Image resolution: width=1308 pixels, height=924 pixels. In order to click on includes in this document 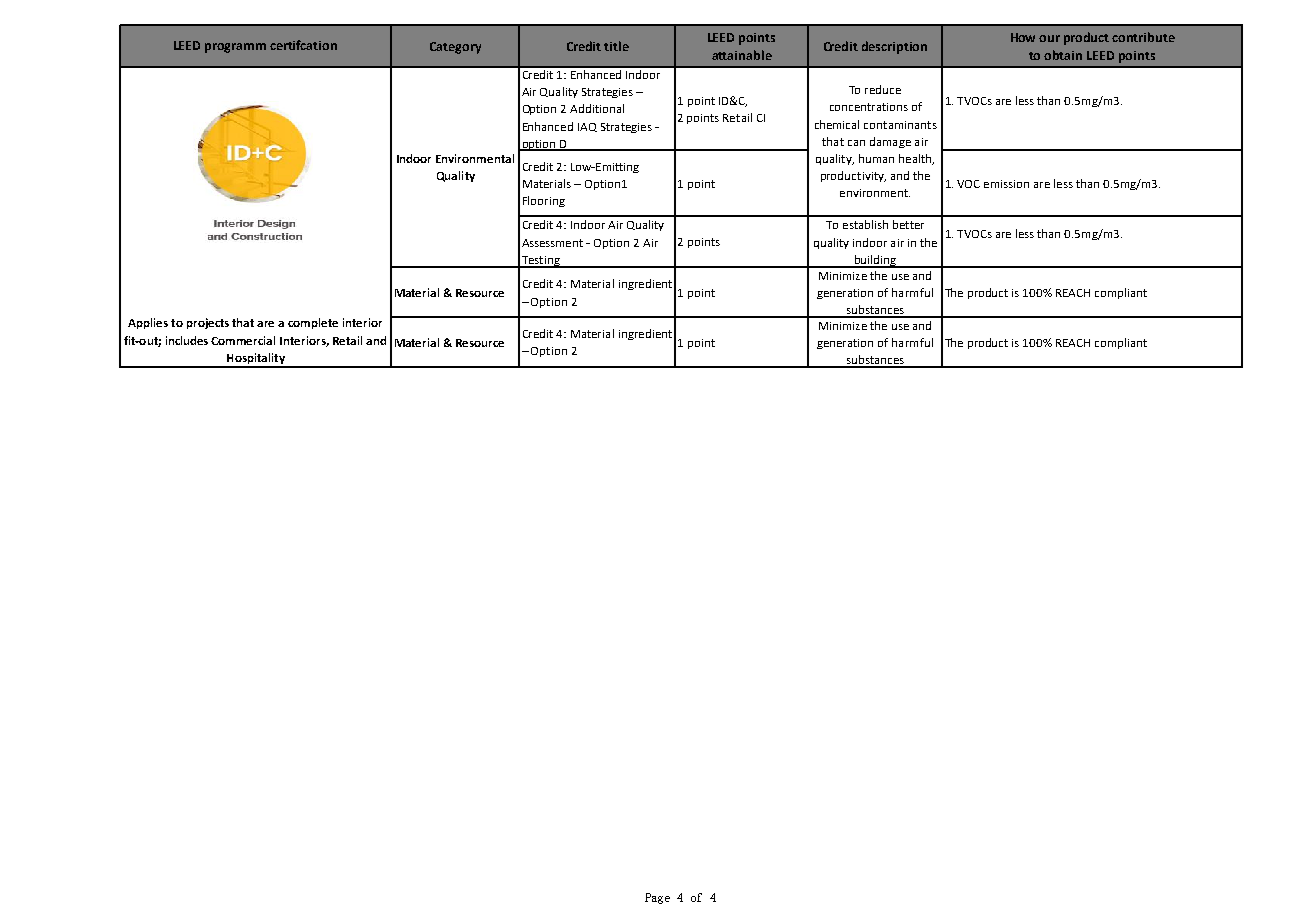, I will do `click(187, 340)`.
